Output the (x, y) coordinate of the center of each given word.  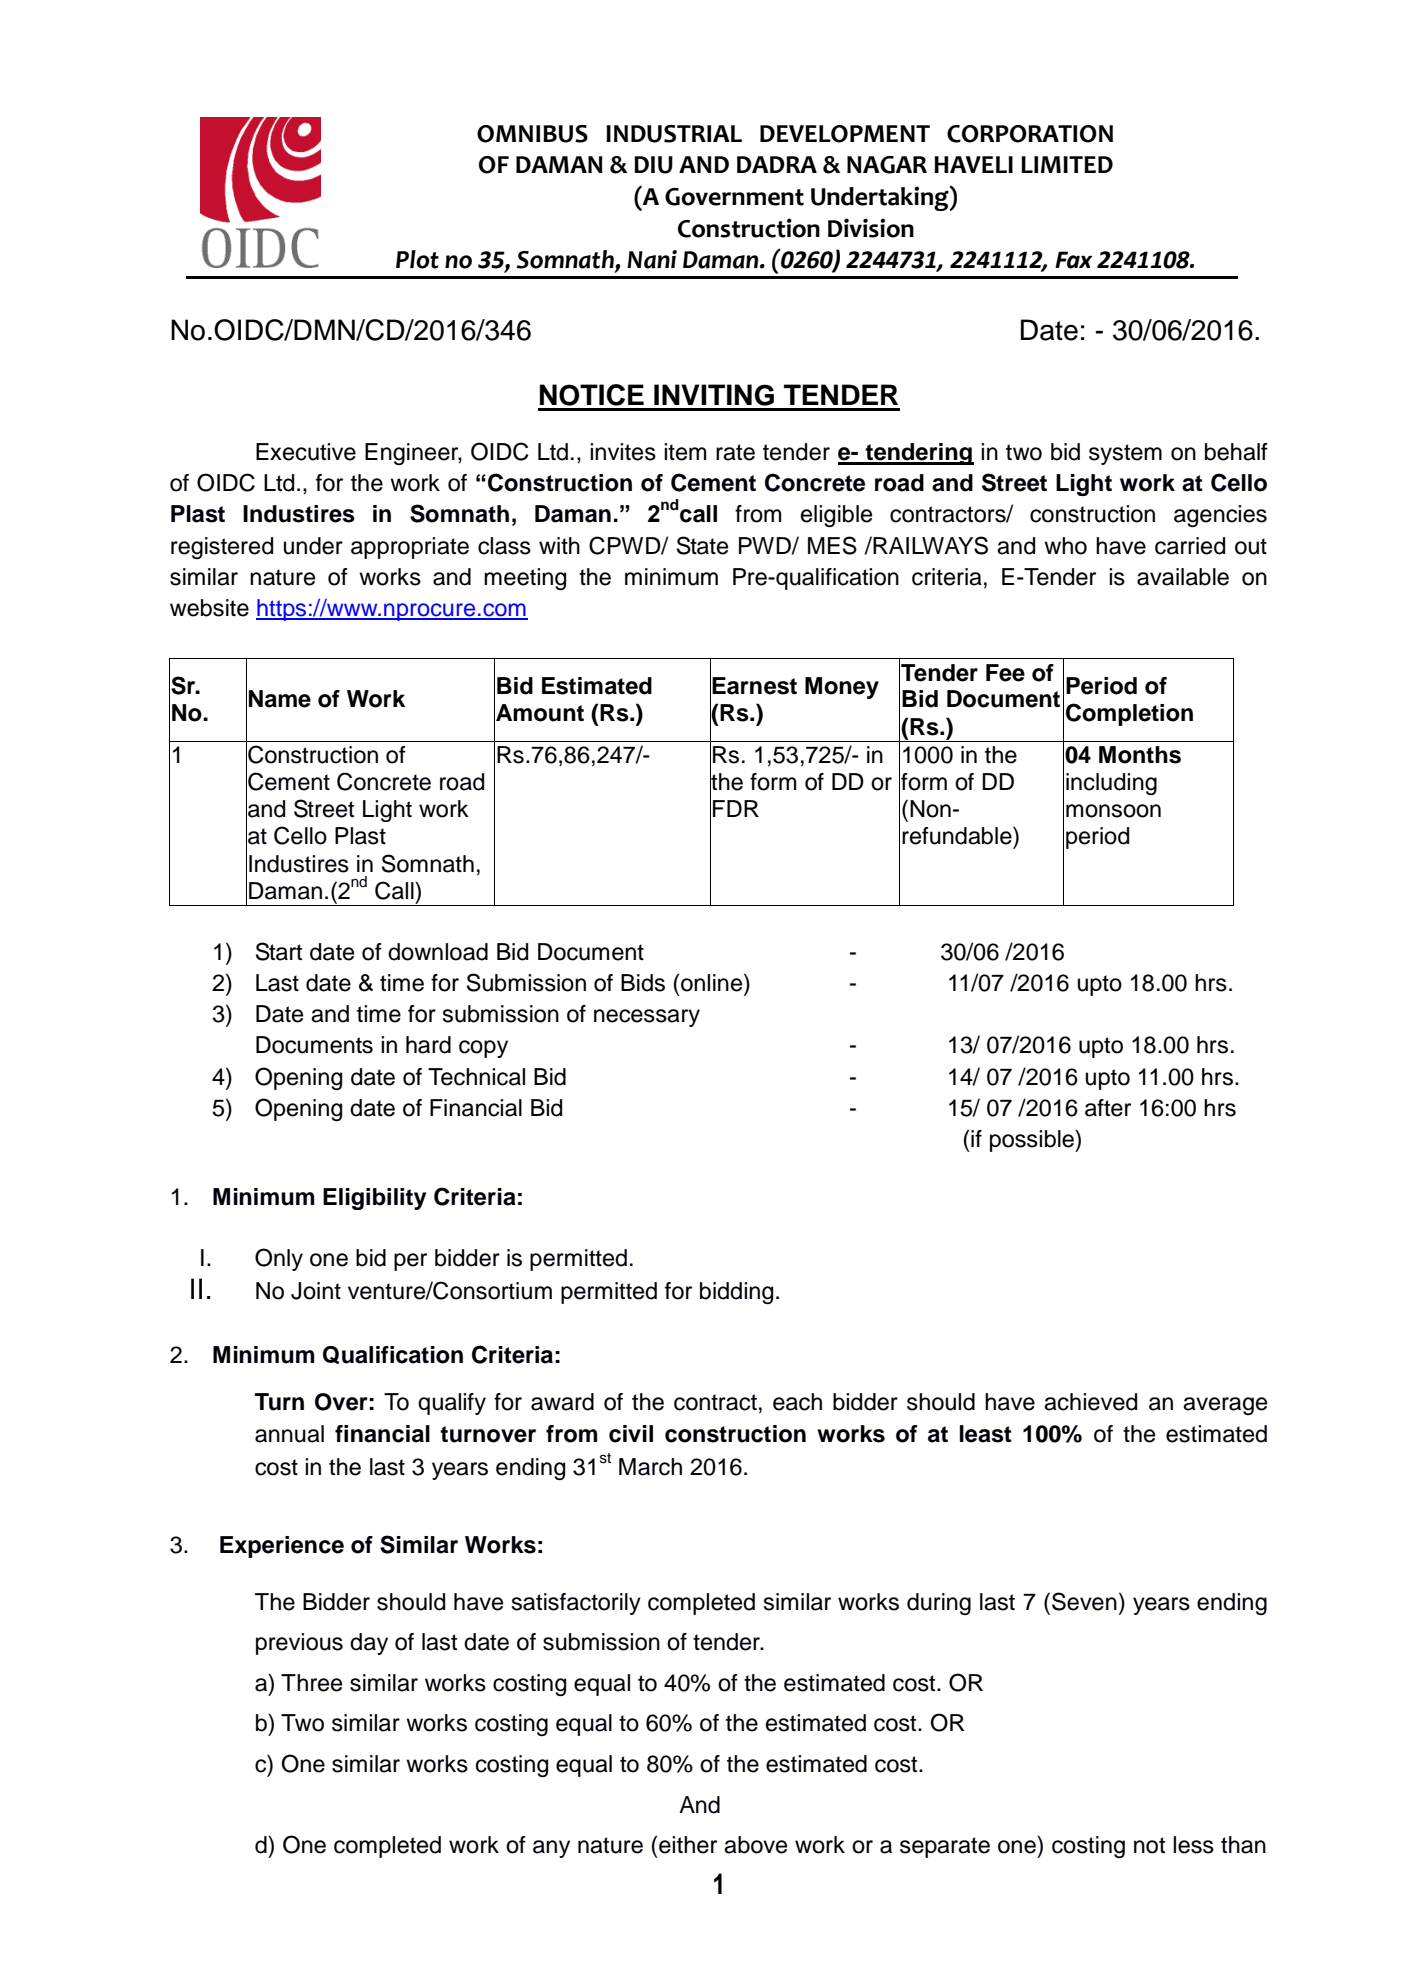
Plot (417, 259)
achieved (1090, 1402)
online (713, 982)
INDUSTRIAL (674, 134)
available (1183, 577)
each (797, 1402)
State (702, 545)
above (755, 1845)
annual (289, 1434)
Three (311, 1683)
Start (279, 951)
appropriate (410, 548)
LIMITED (1067, 164)
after (1108, 1108)
